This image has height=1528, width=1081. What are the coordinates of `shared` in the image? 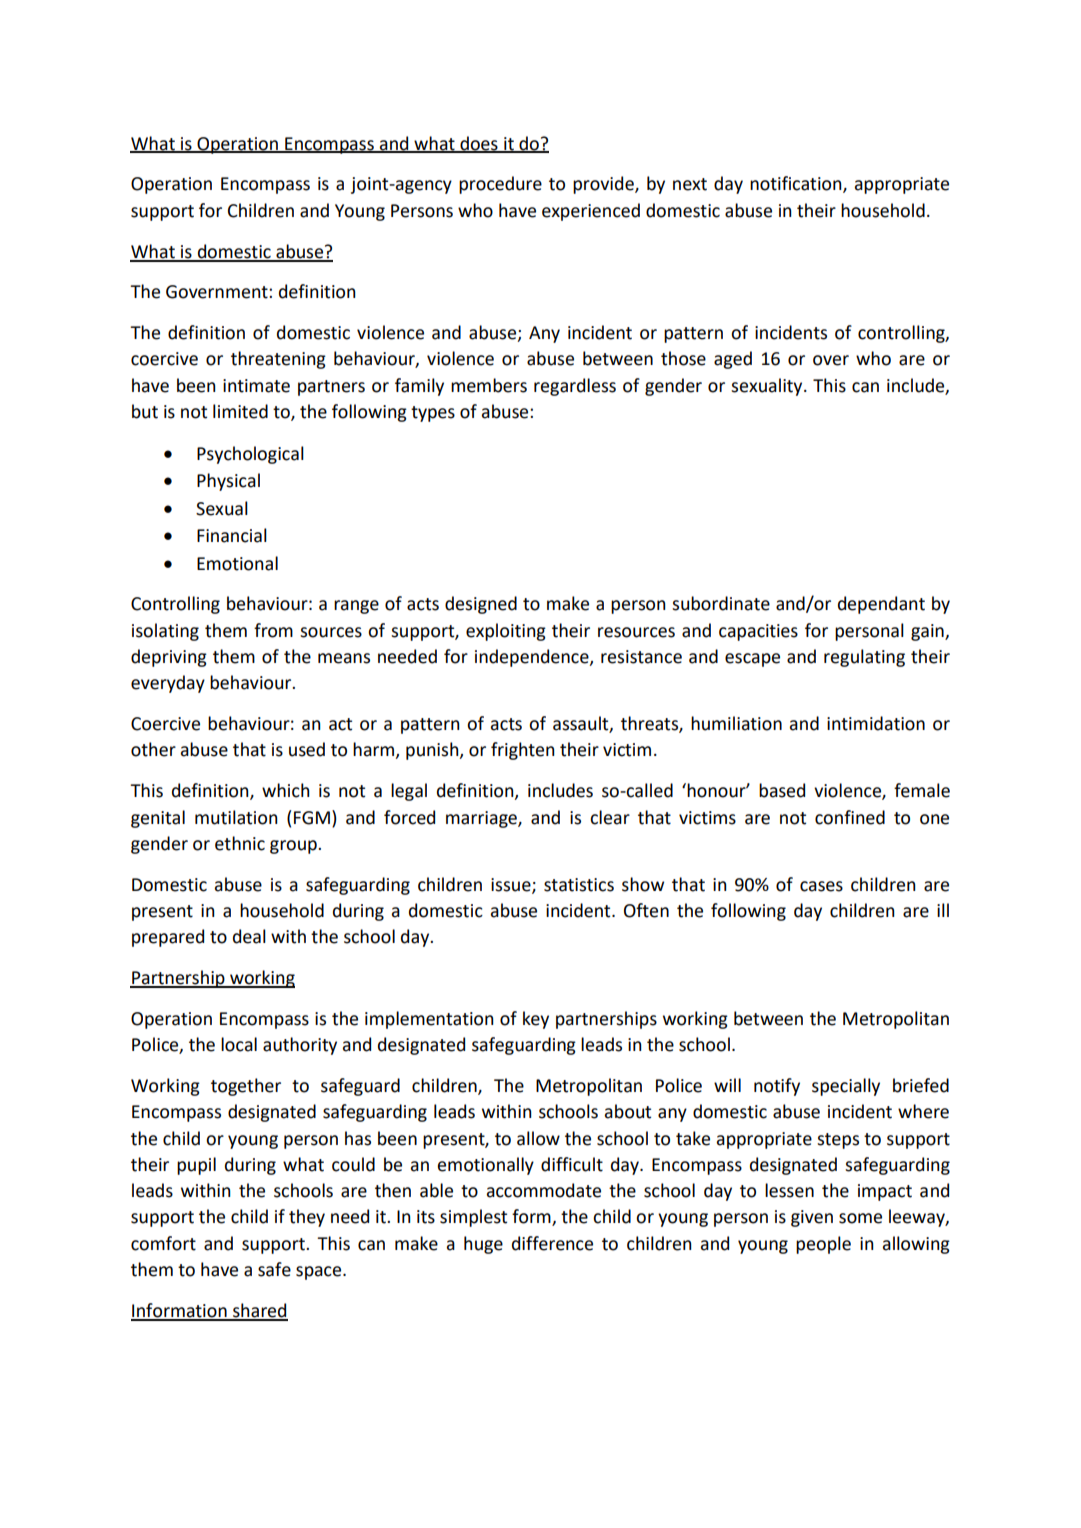 It's located at (259, 1311).
